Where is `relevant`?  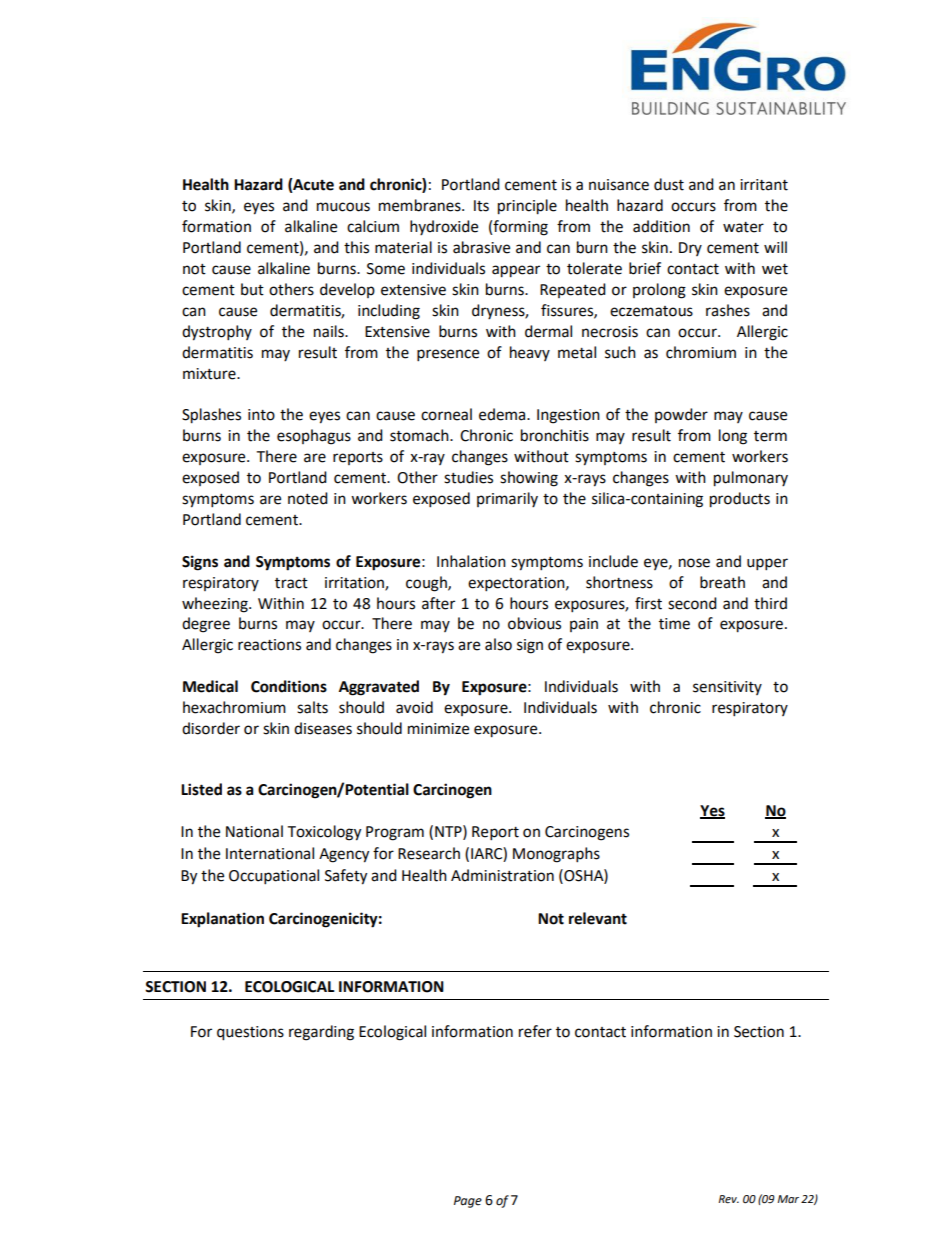 relevant is located at coordinates (598, 918).
